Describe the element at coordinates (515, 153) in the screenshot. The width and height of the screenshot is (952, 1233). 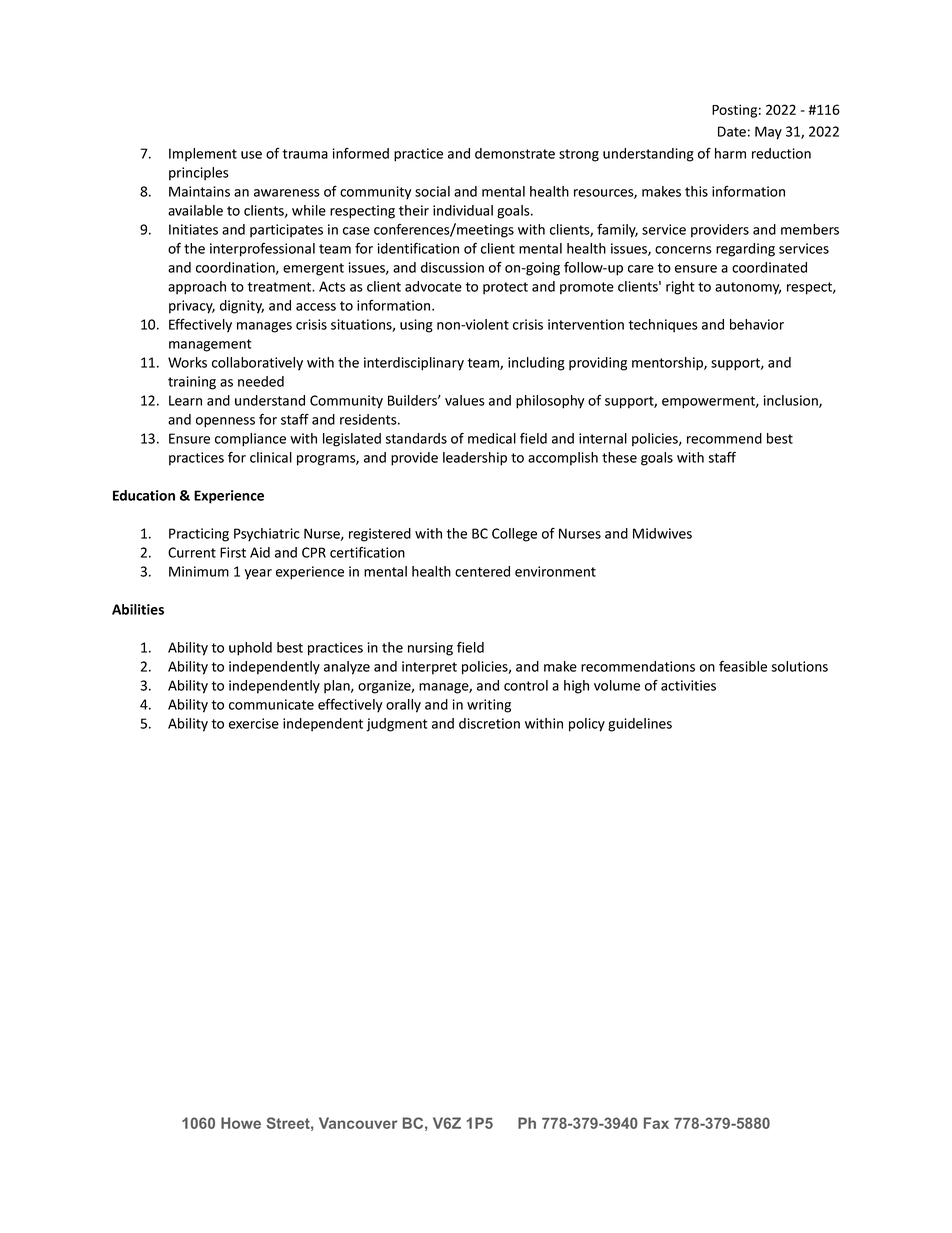
I see `demonstrate` at that location.
